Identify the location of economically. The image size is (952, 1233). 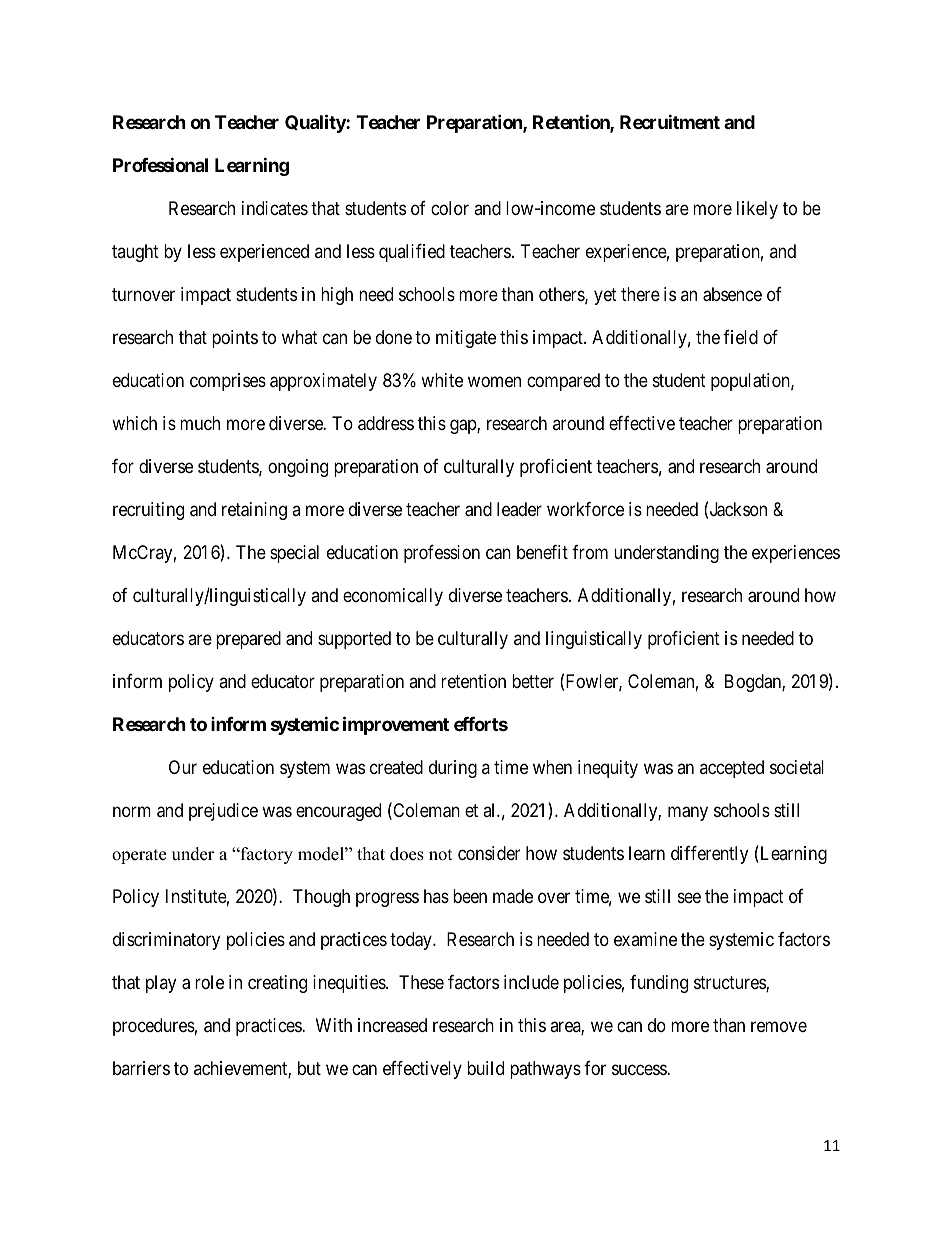
(393, 597).
